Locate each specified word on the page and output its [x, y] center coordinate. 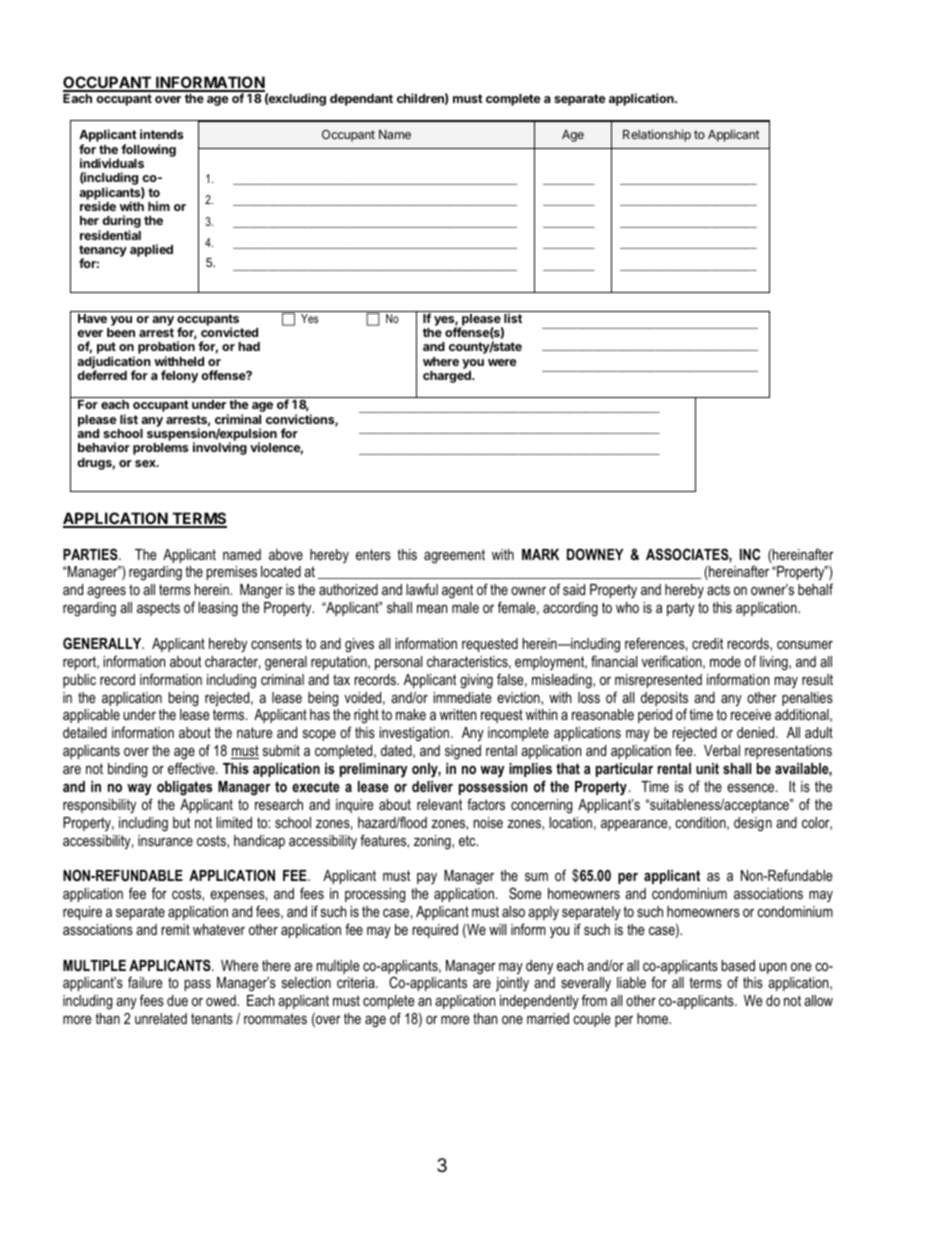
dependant [361, 100]
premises [232, 573]
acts [718, 589]
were [502, 362]
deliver [432, 786]
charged [448, 377]
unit [707, 768]
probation [166, 349]
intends [161, 134]
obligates [184, 788]
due [177, 1000]
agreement [454, 556]
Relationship [657, 135]
